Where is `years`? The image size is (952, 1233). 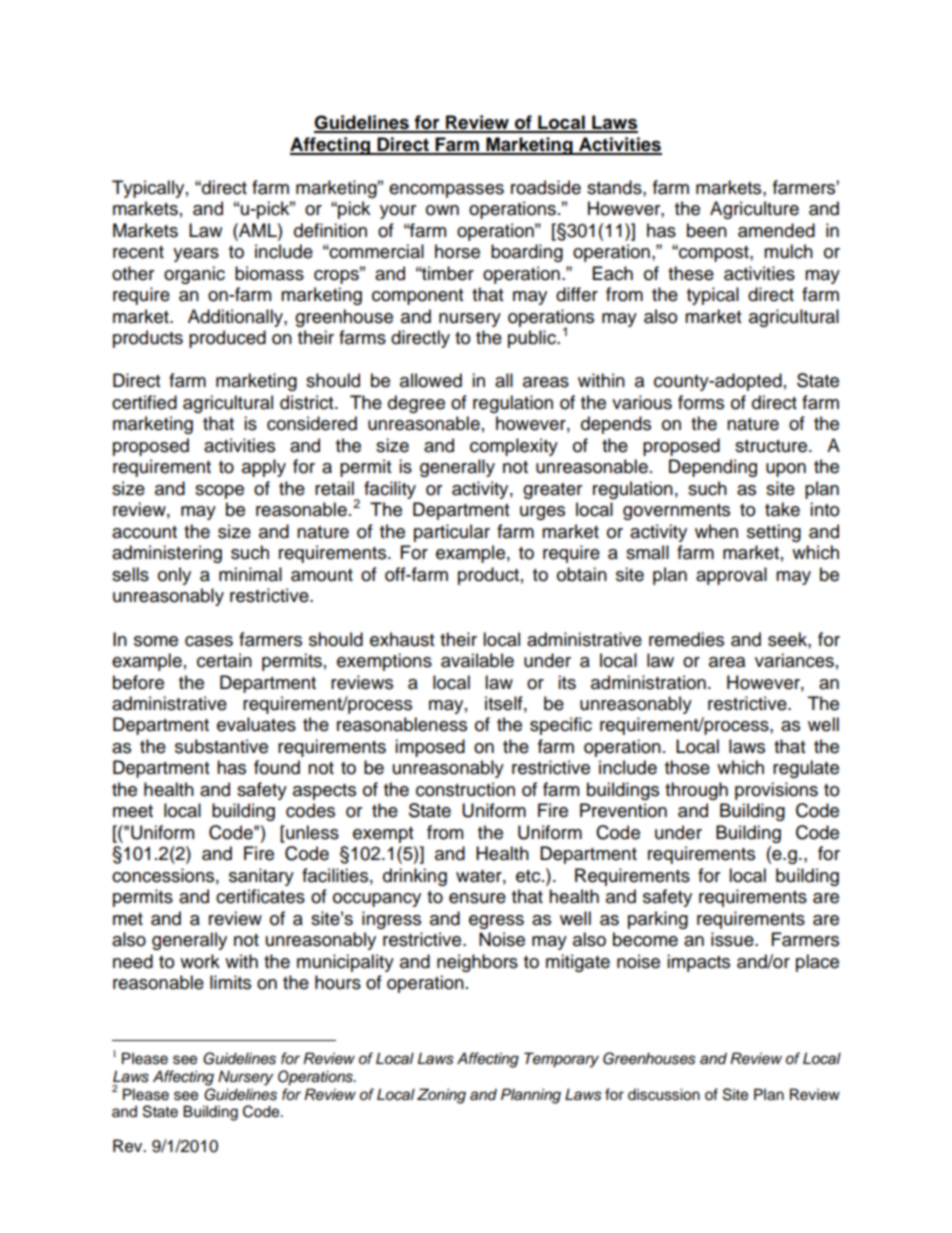
years is located at coordinates (196, 255).
